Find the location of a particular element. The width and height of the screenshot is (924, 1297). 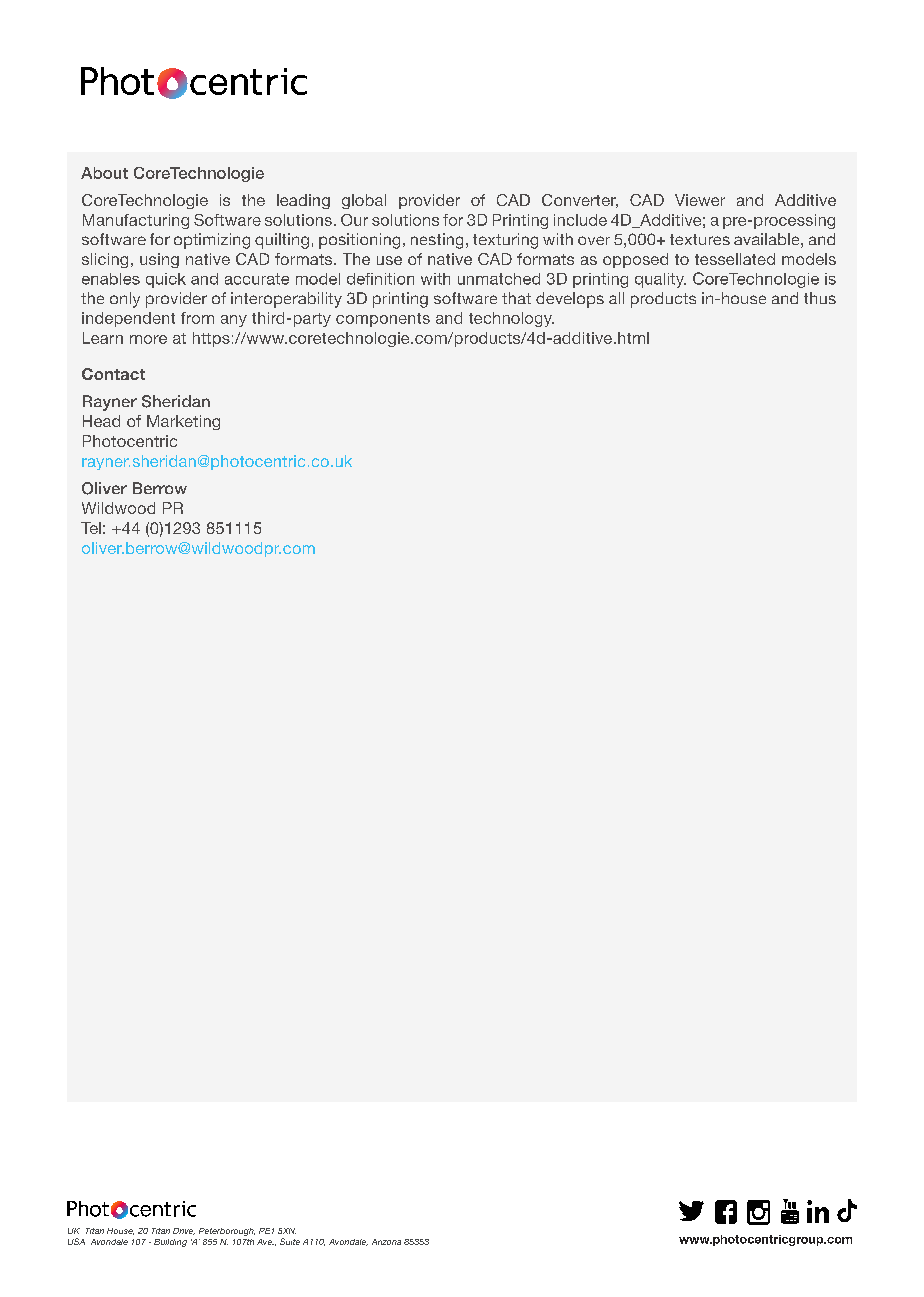

Peterborough is located at coordinates (227, 1232).
